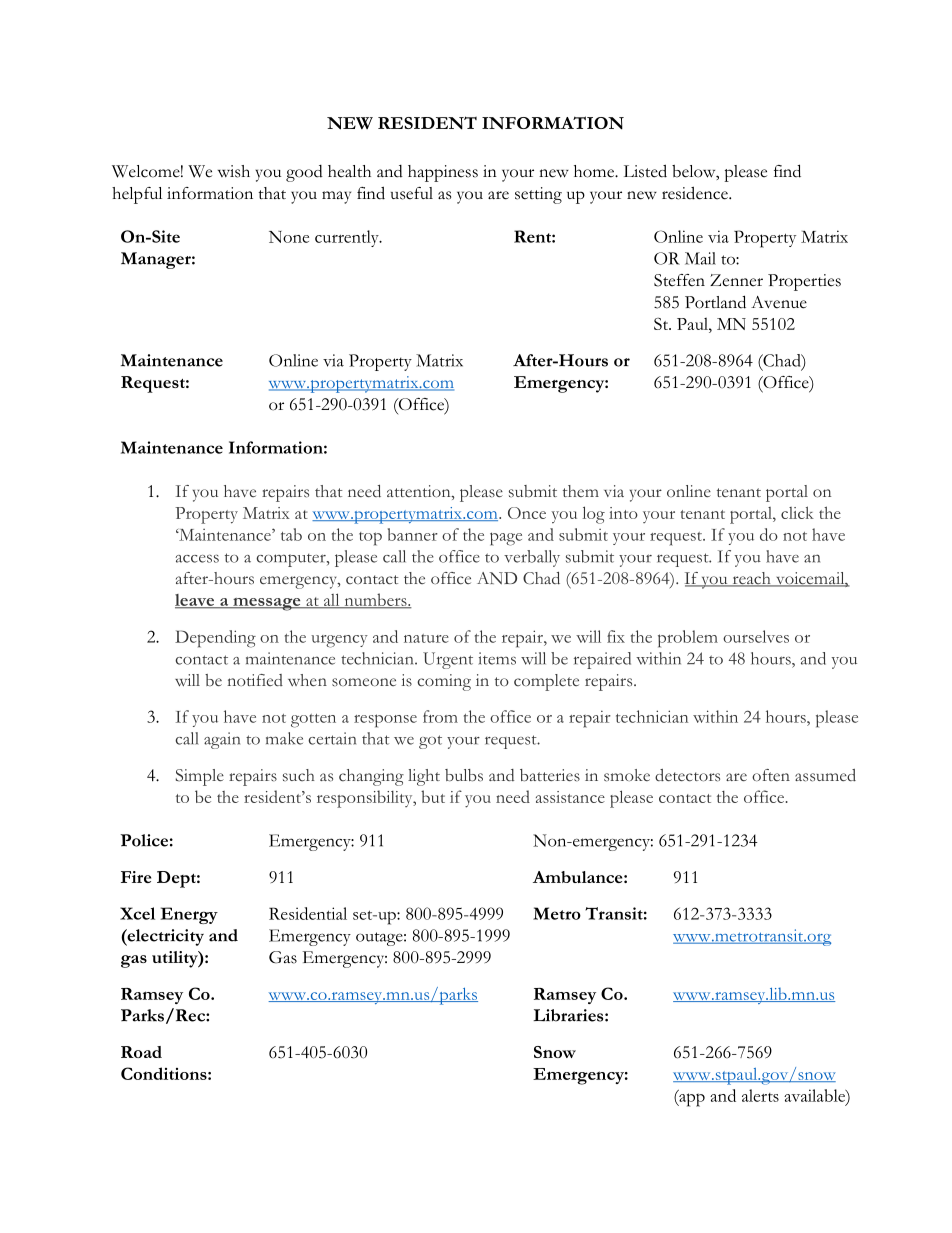 The height and width of the screenshot is (1233, 952). What do you see at coordinates (527, 513) in the screenshot?
I see `Once` at bounding box center [527, 513].
